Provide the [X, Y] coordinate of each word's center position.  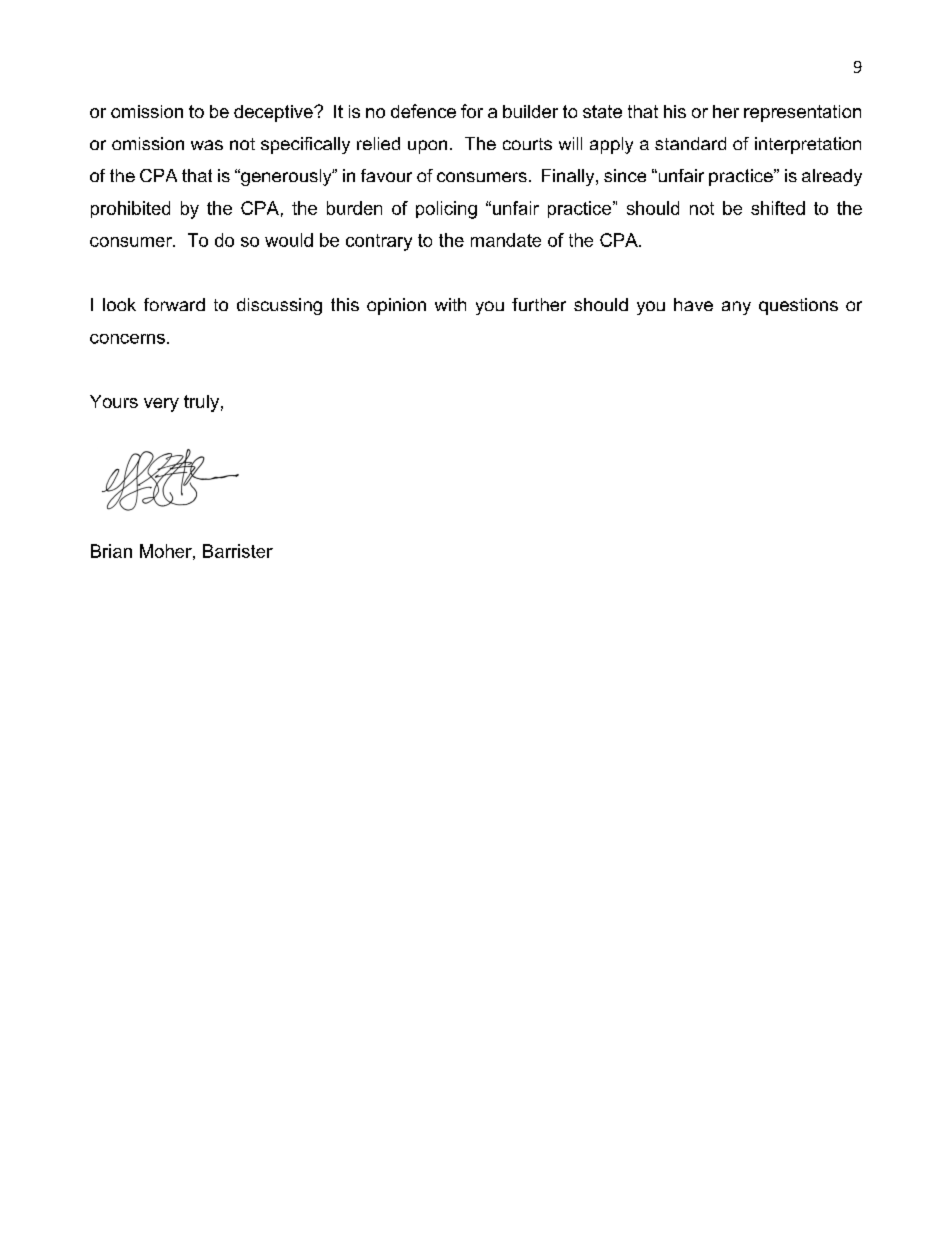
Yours [114, 401]
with [450, 304]
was [207, 145]
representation [802, 113]
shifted [778, 208]
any [736, 308]
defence [423, 111]
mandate [506, 240]
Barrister [238, 551]
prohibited [130, 209]
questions [798, 306]
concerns [127, 339]
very [161, 405]
